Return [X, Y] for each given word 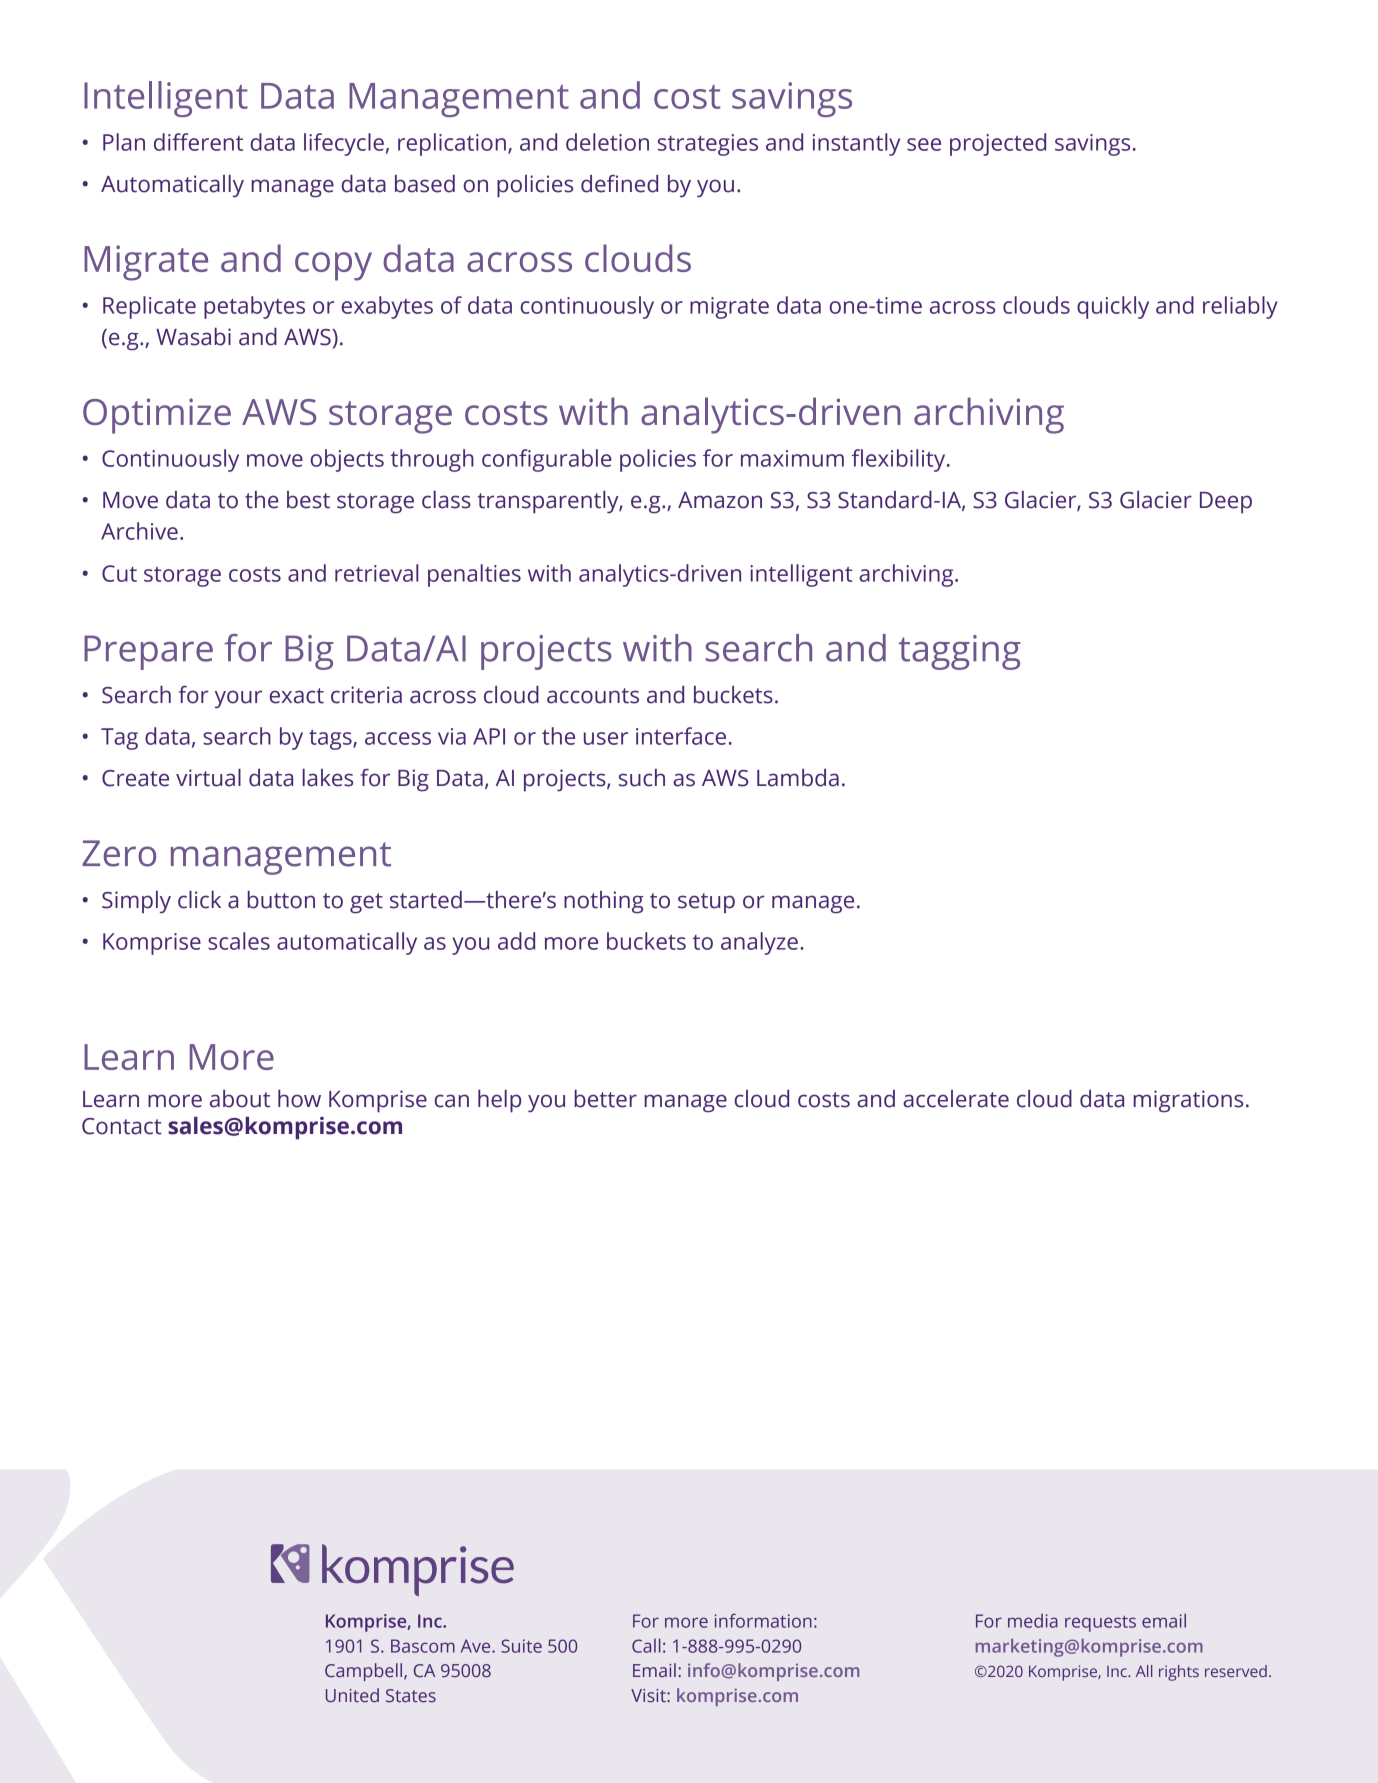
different [198, 142]
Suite [521, 1646]
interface [681, 736]
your [238, 699]
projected [998, 144]
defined [619, 184]
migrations [1188, 1101]
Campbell [365, 1672]
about [240, 1099]
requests [1100, 1624]
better [606, 1099]
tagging [960, 652]
